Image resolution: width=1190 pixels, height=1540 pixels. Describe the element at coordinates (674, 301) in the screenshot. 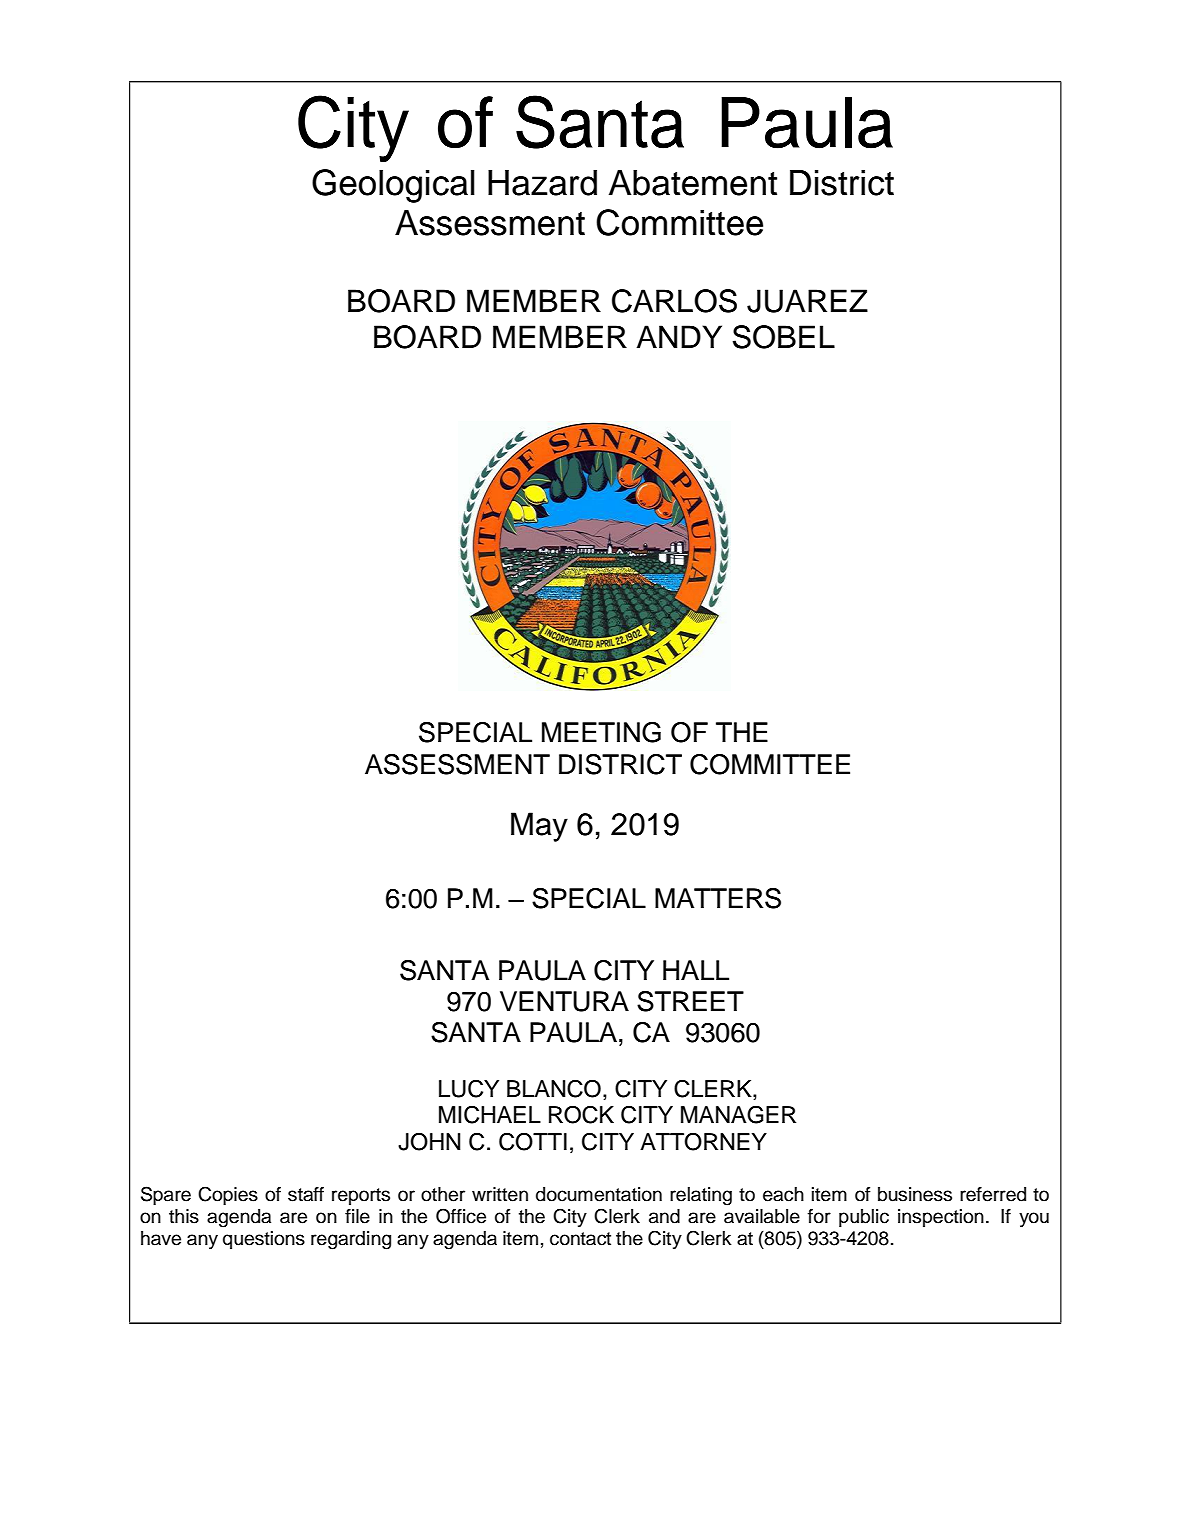

I see `CARLOS` at that location.
